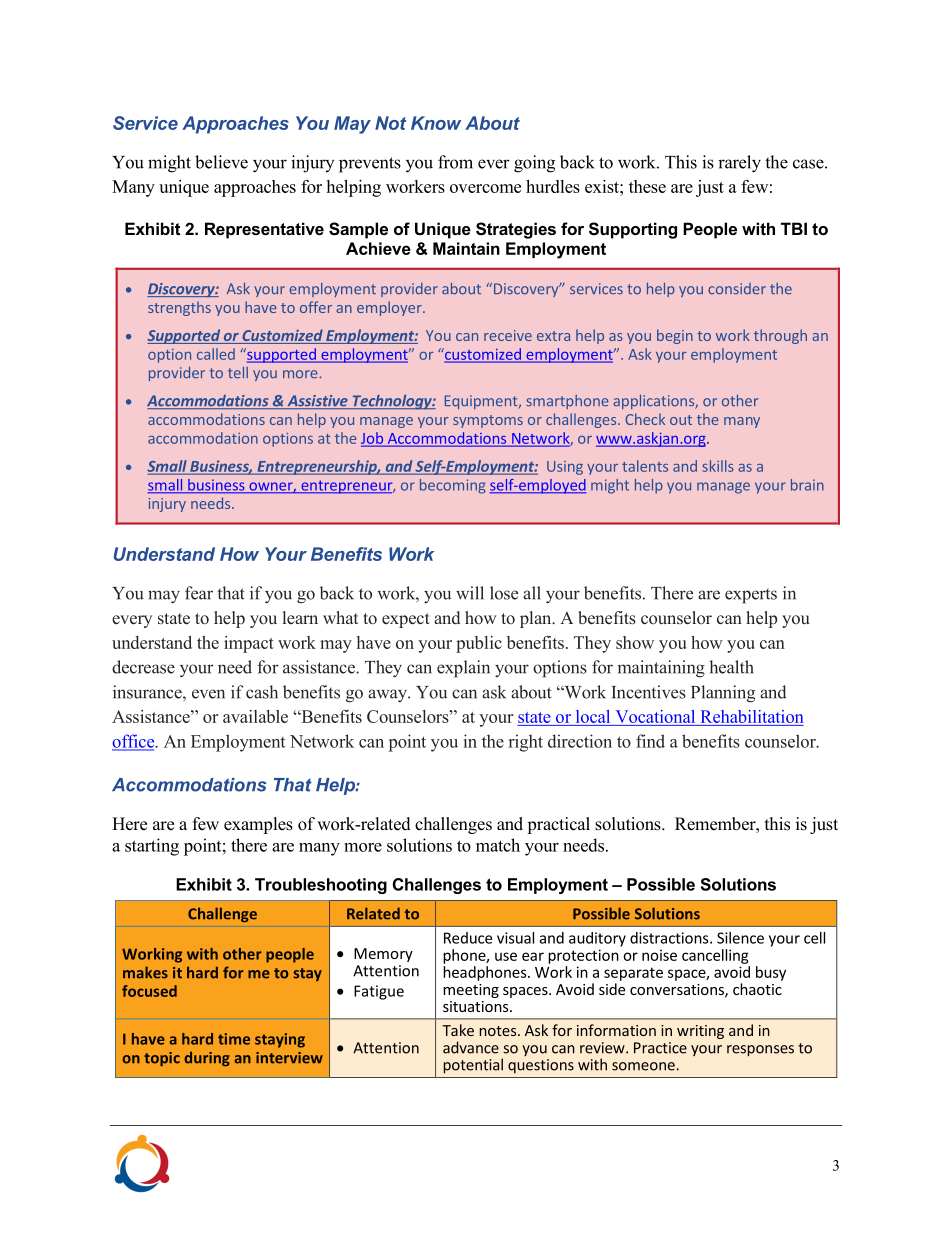 The image size is (952, 1233). I want to click on match, so click(498, 845).
